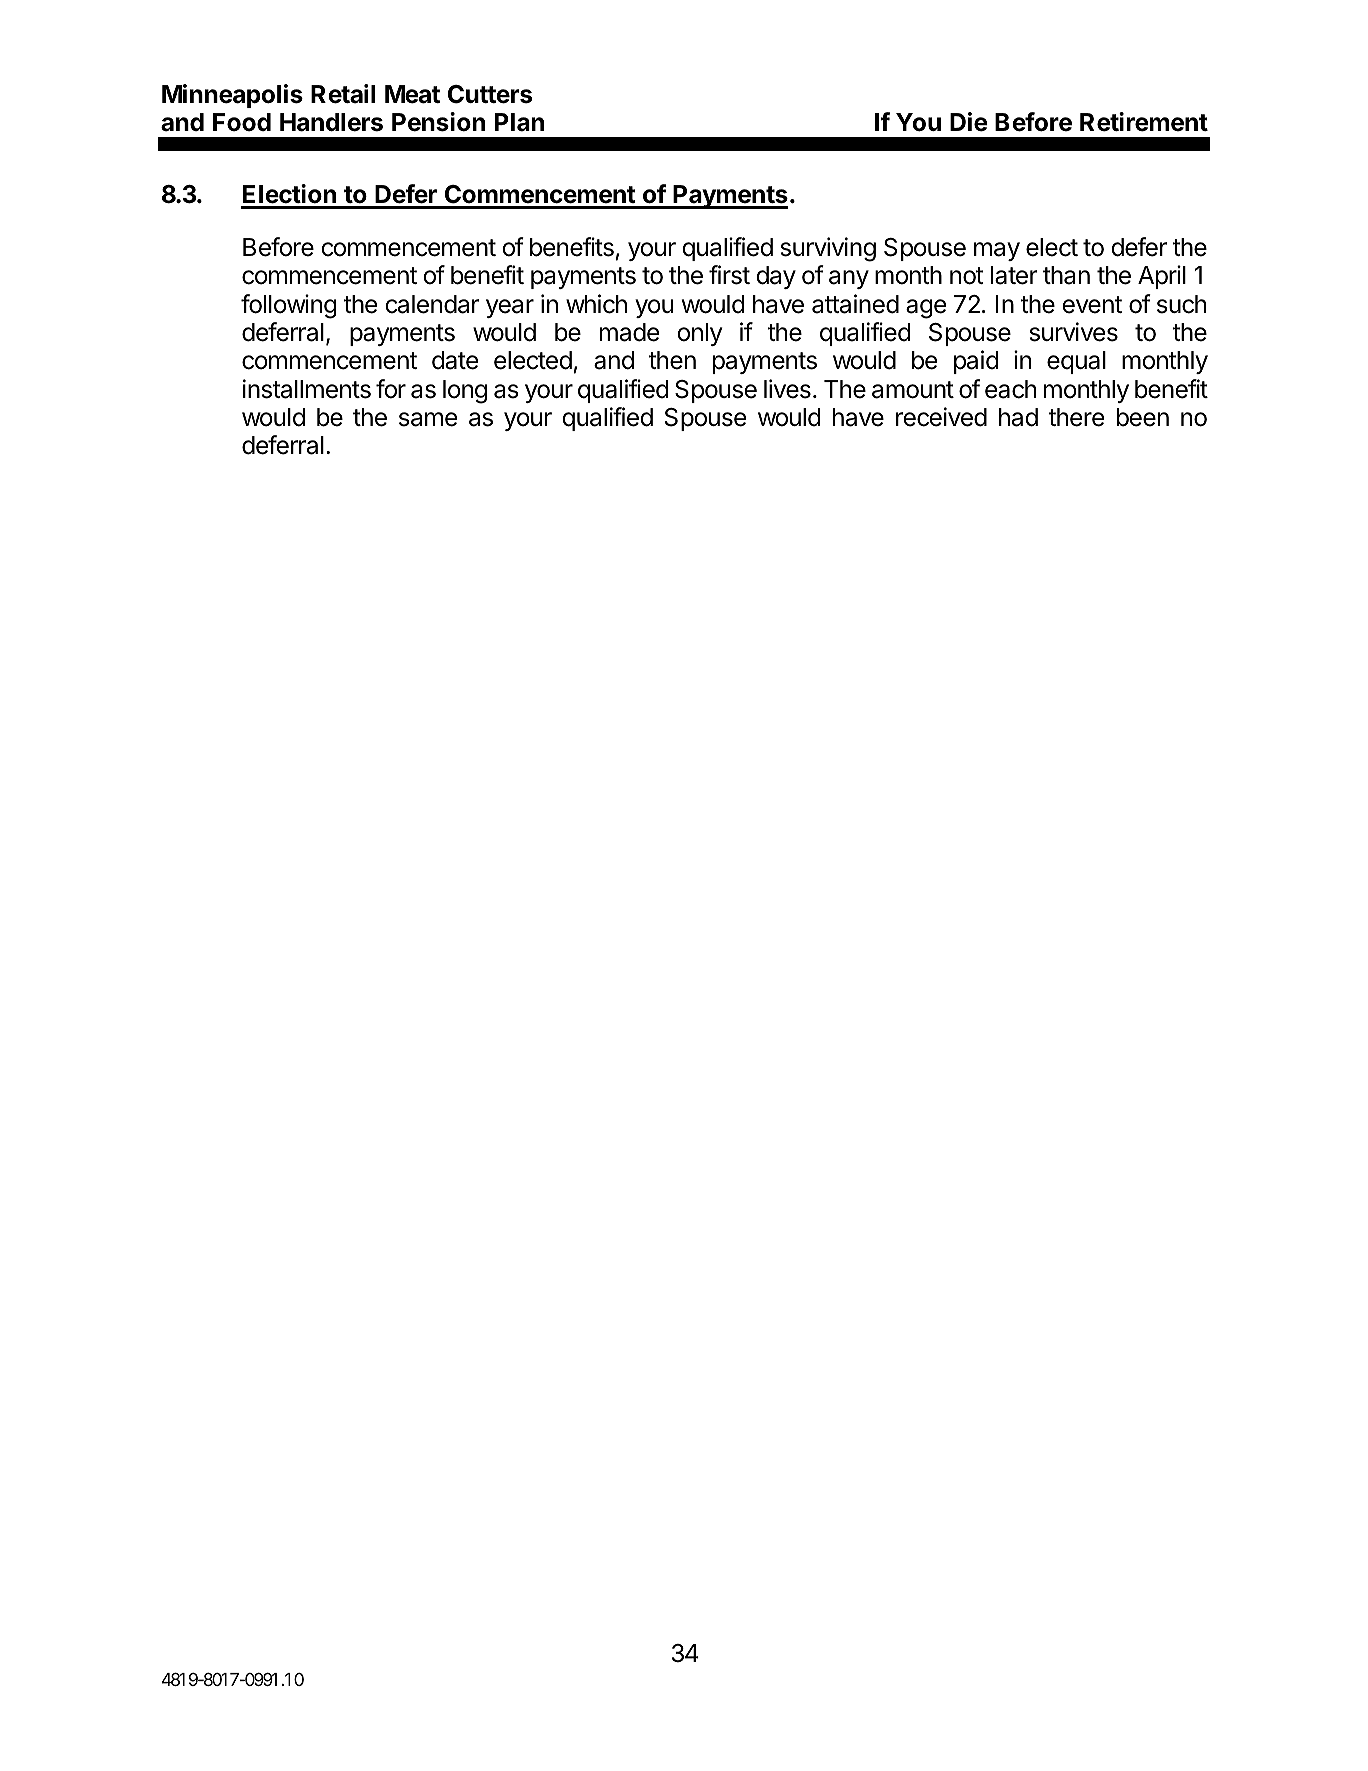  Describe the element at coordinates (1144, 122) in the page. I see `Retirement` at that location.
